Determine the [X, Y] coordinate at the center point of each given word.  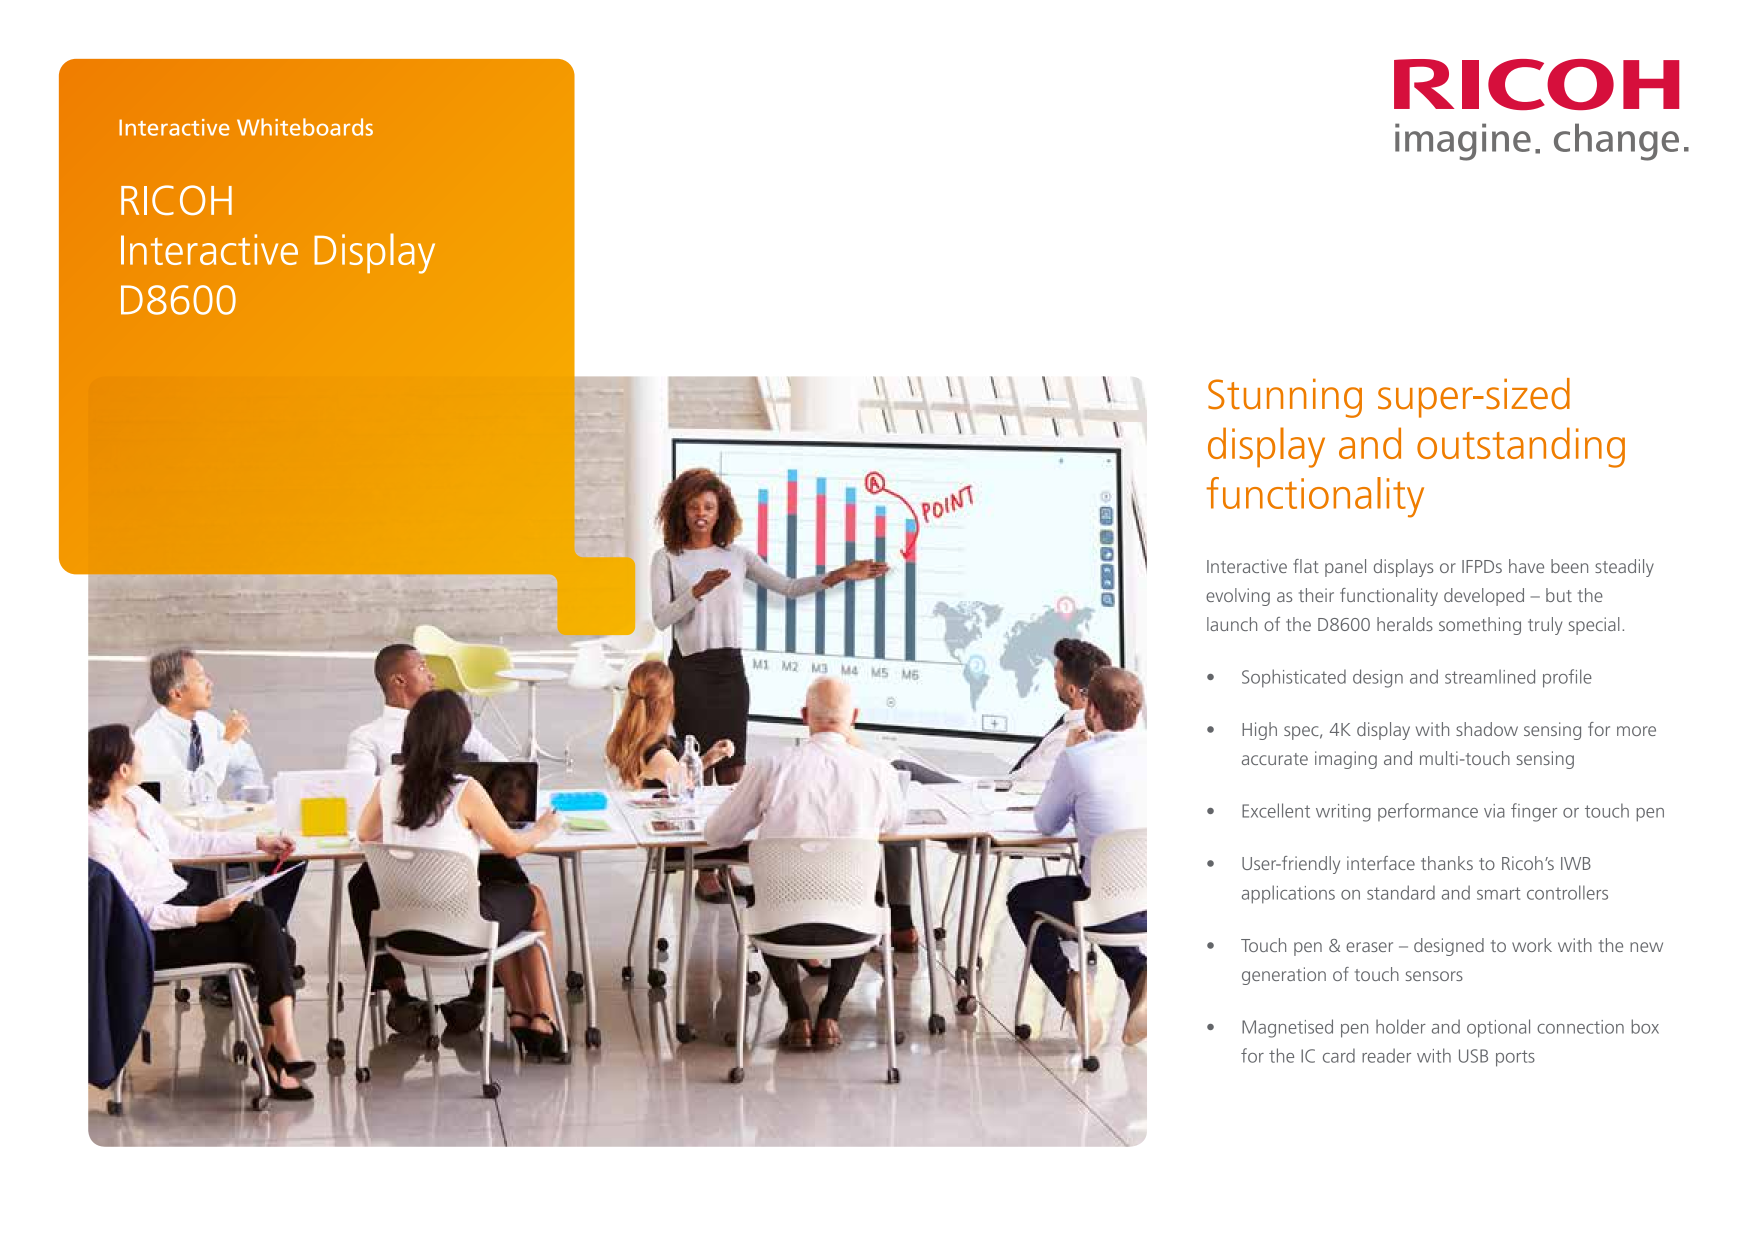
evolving [1238, 597]
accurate [1275, 759]
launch [1232, 624]
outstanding [1521, 447]
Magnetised [1287, 1028]
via [1494, 811]
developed [1484, 597]
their [1316, 595]
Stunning [1285, 398]
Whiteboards [305, 127]
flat [1306, 566]
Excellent [1276, 810]
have [1526, 566]
